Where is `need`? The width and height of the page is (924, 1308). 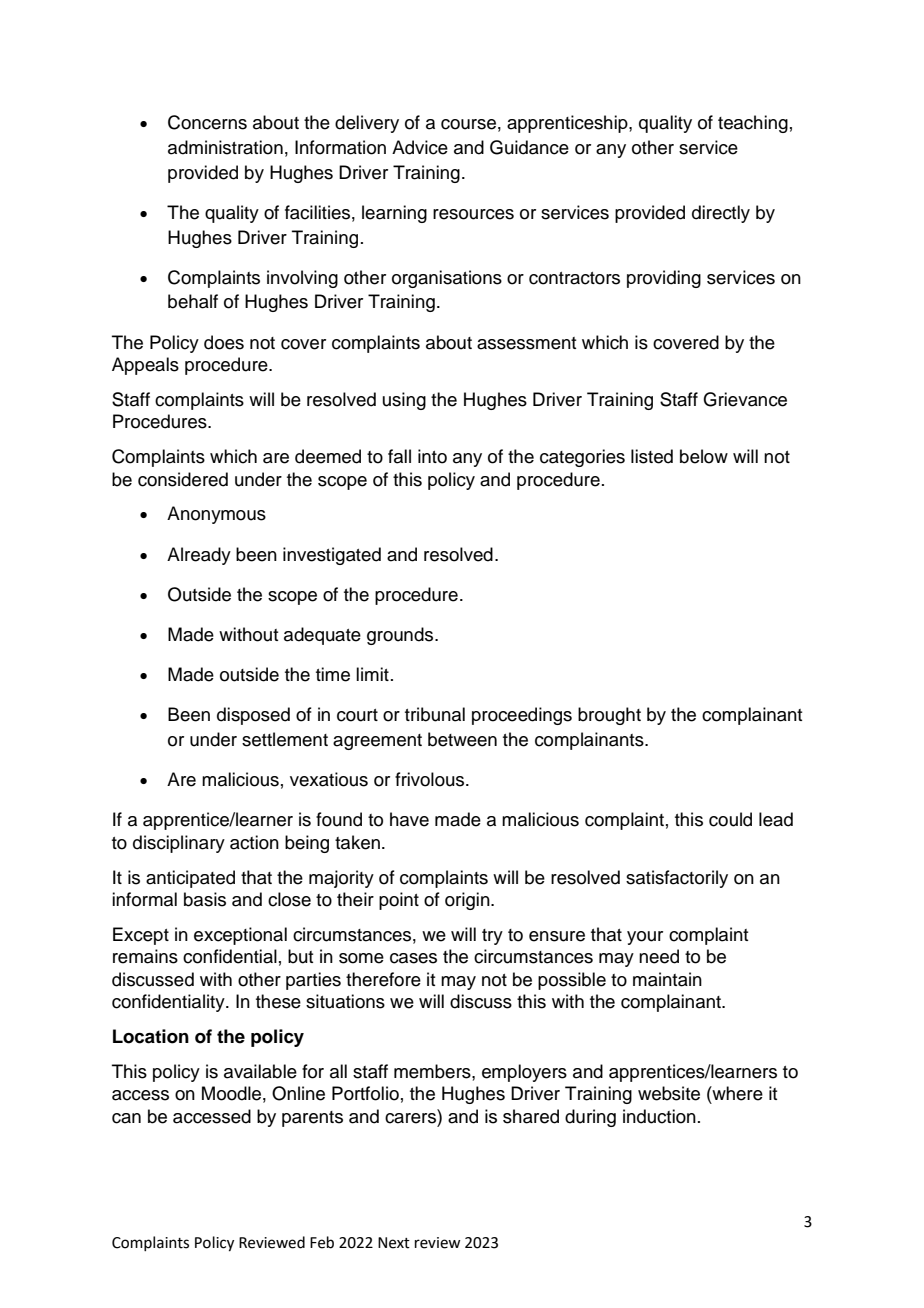 need is located at coordinates (659, 956).
